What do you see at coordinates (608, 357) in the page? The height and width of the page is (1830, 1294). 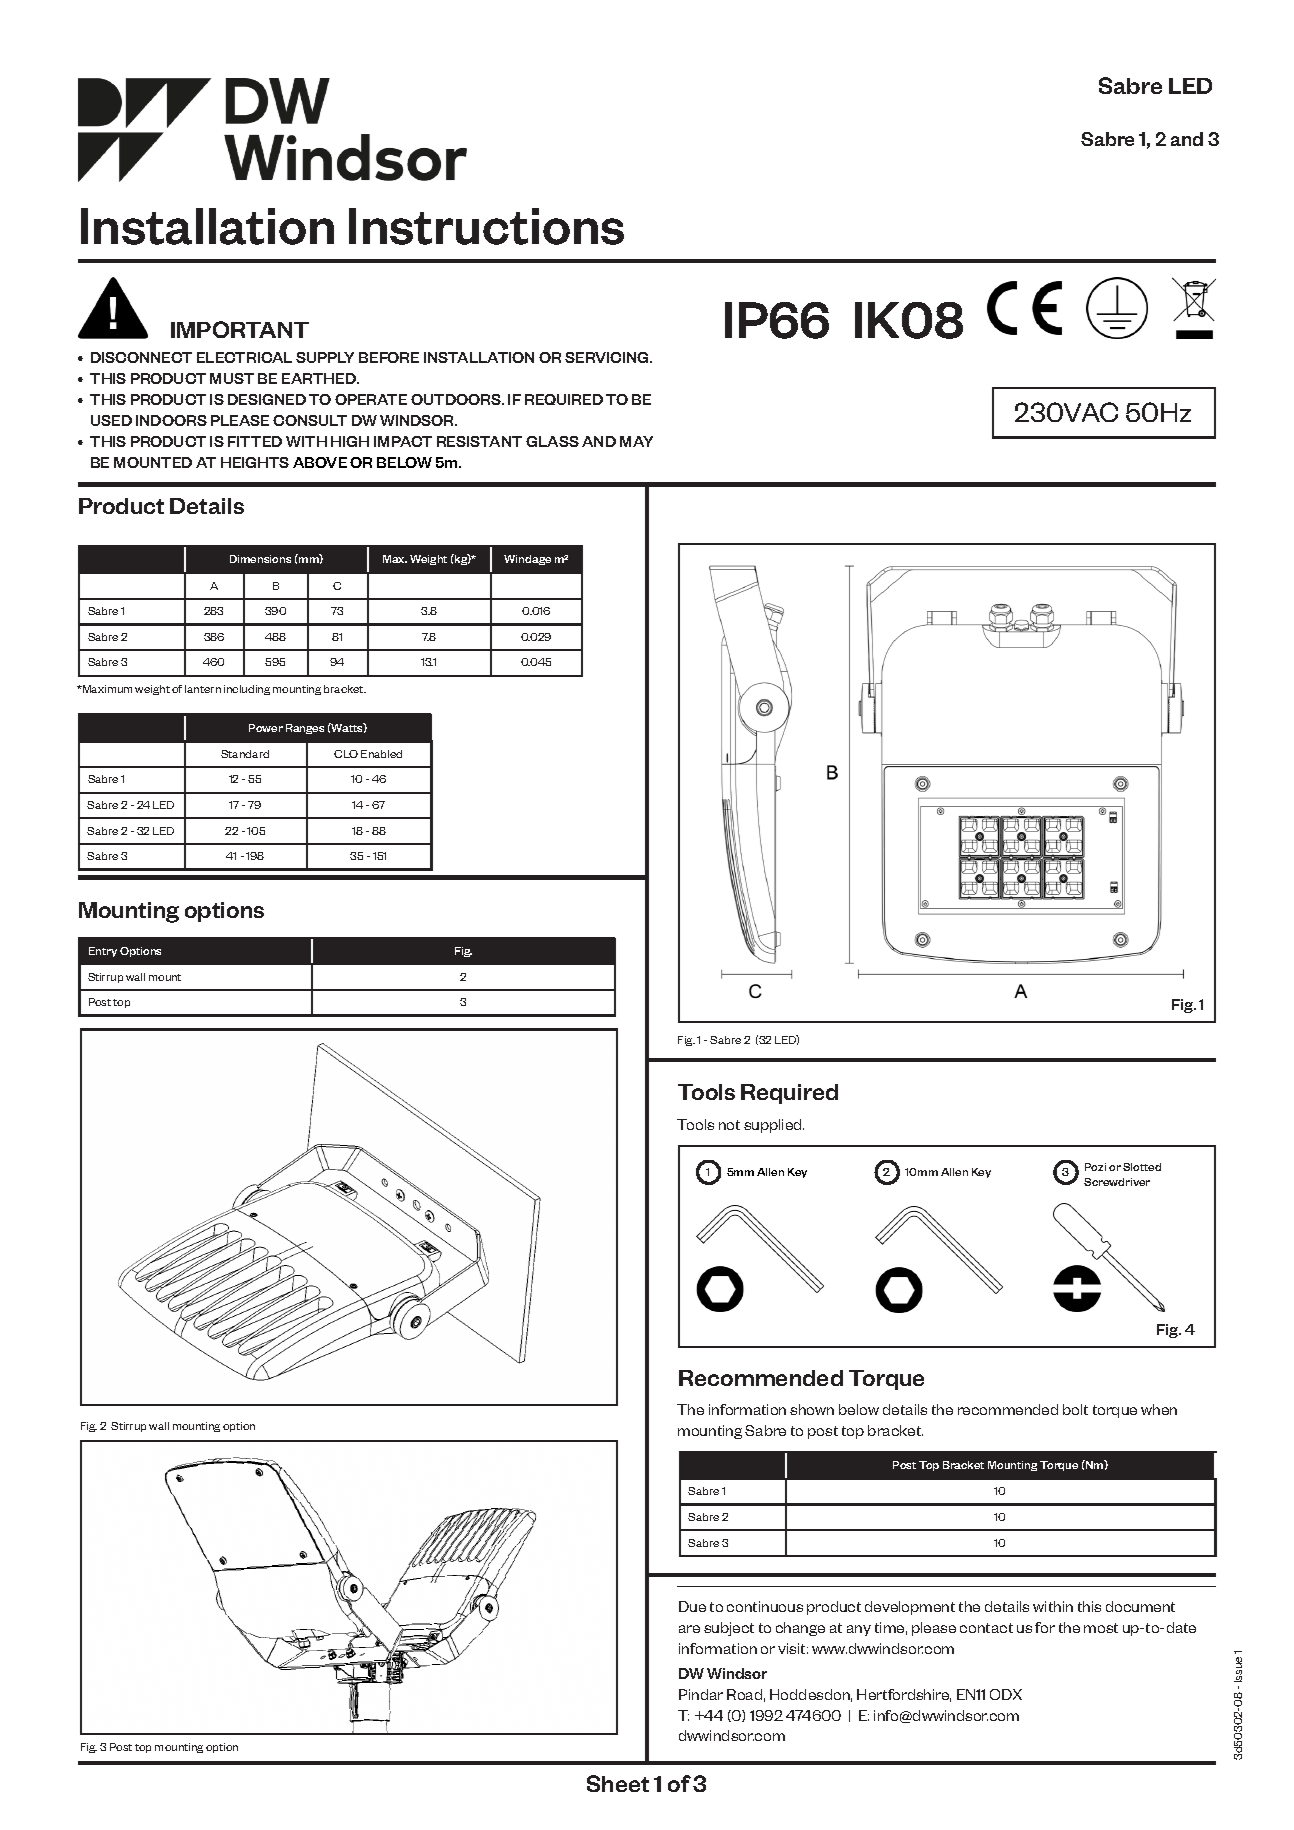 I see `SERVICING` at bounding box center [608, 357].
